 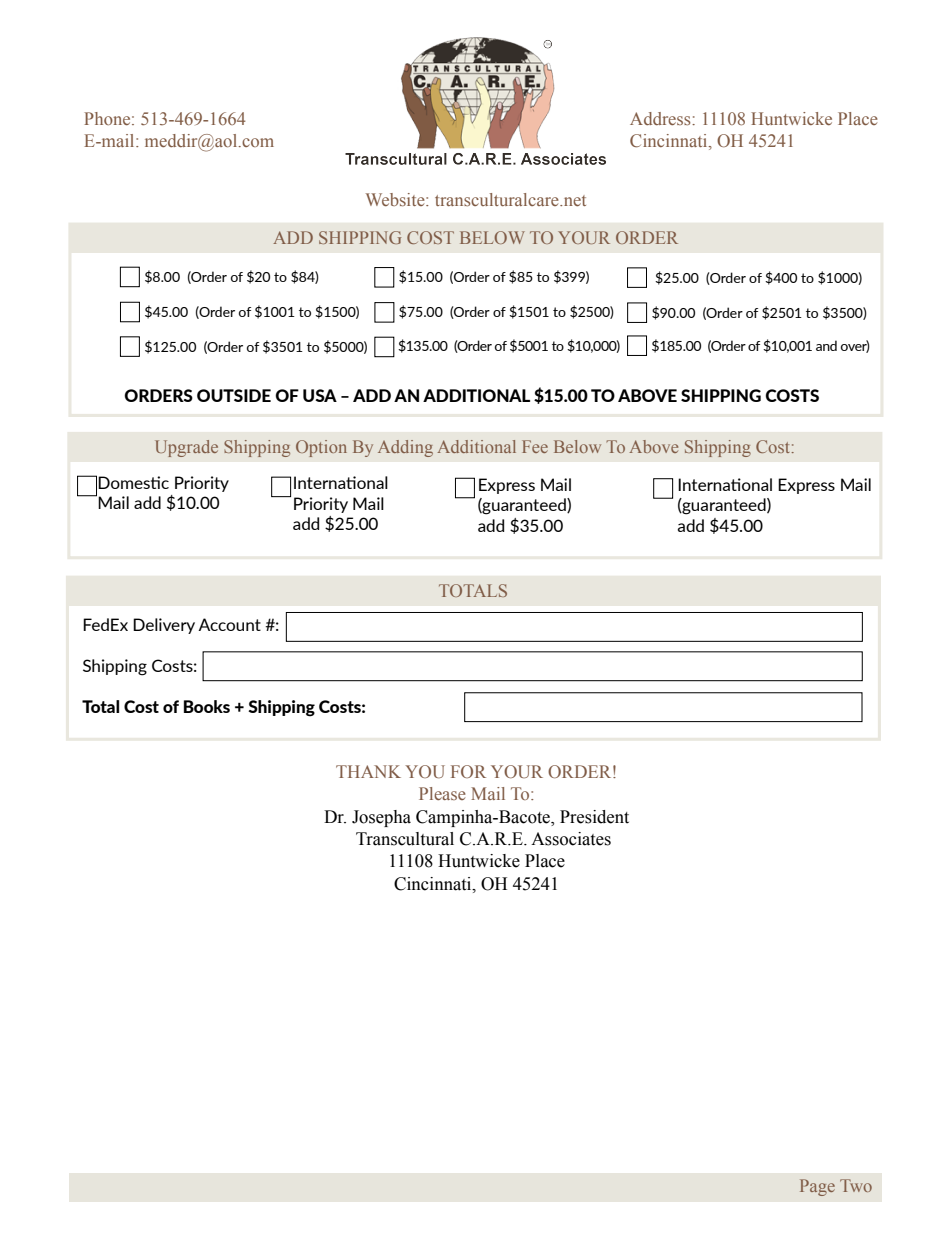 I want to click on Books, so click(x=207, y=706).
